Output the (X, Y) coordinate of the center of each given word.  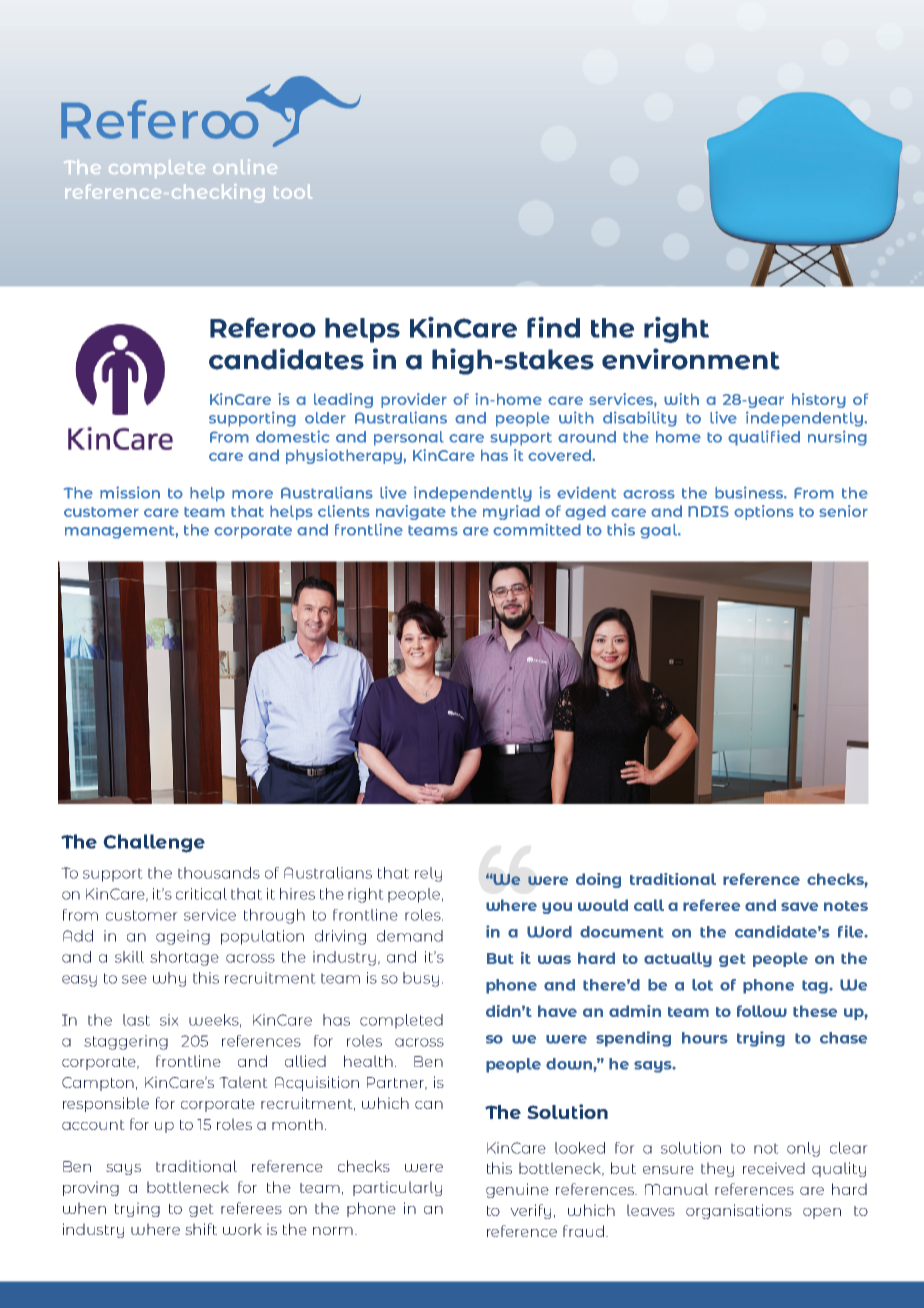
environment (691, 359)
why (169, 979)
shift (201, 1229)
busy (421, 979)
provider (414, 400)
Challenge (154, 843)
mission (130, 492)
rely (428, 874)
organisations (739, 1211)
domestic (292, 436)
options (764, 512)
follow (762, 1011)
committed (537, 529)
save (799, 906)
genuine (517, 1190)
